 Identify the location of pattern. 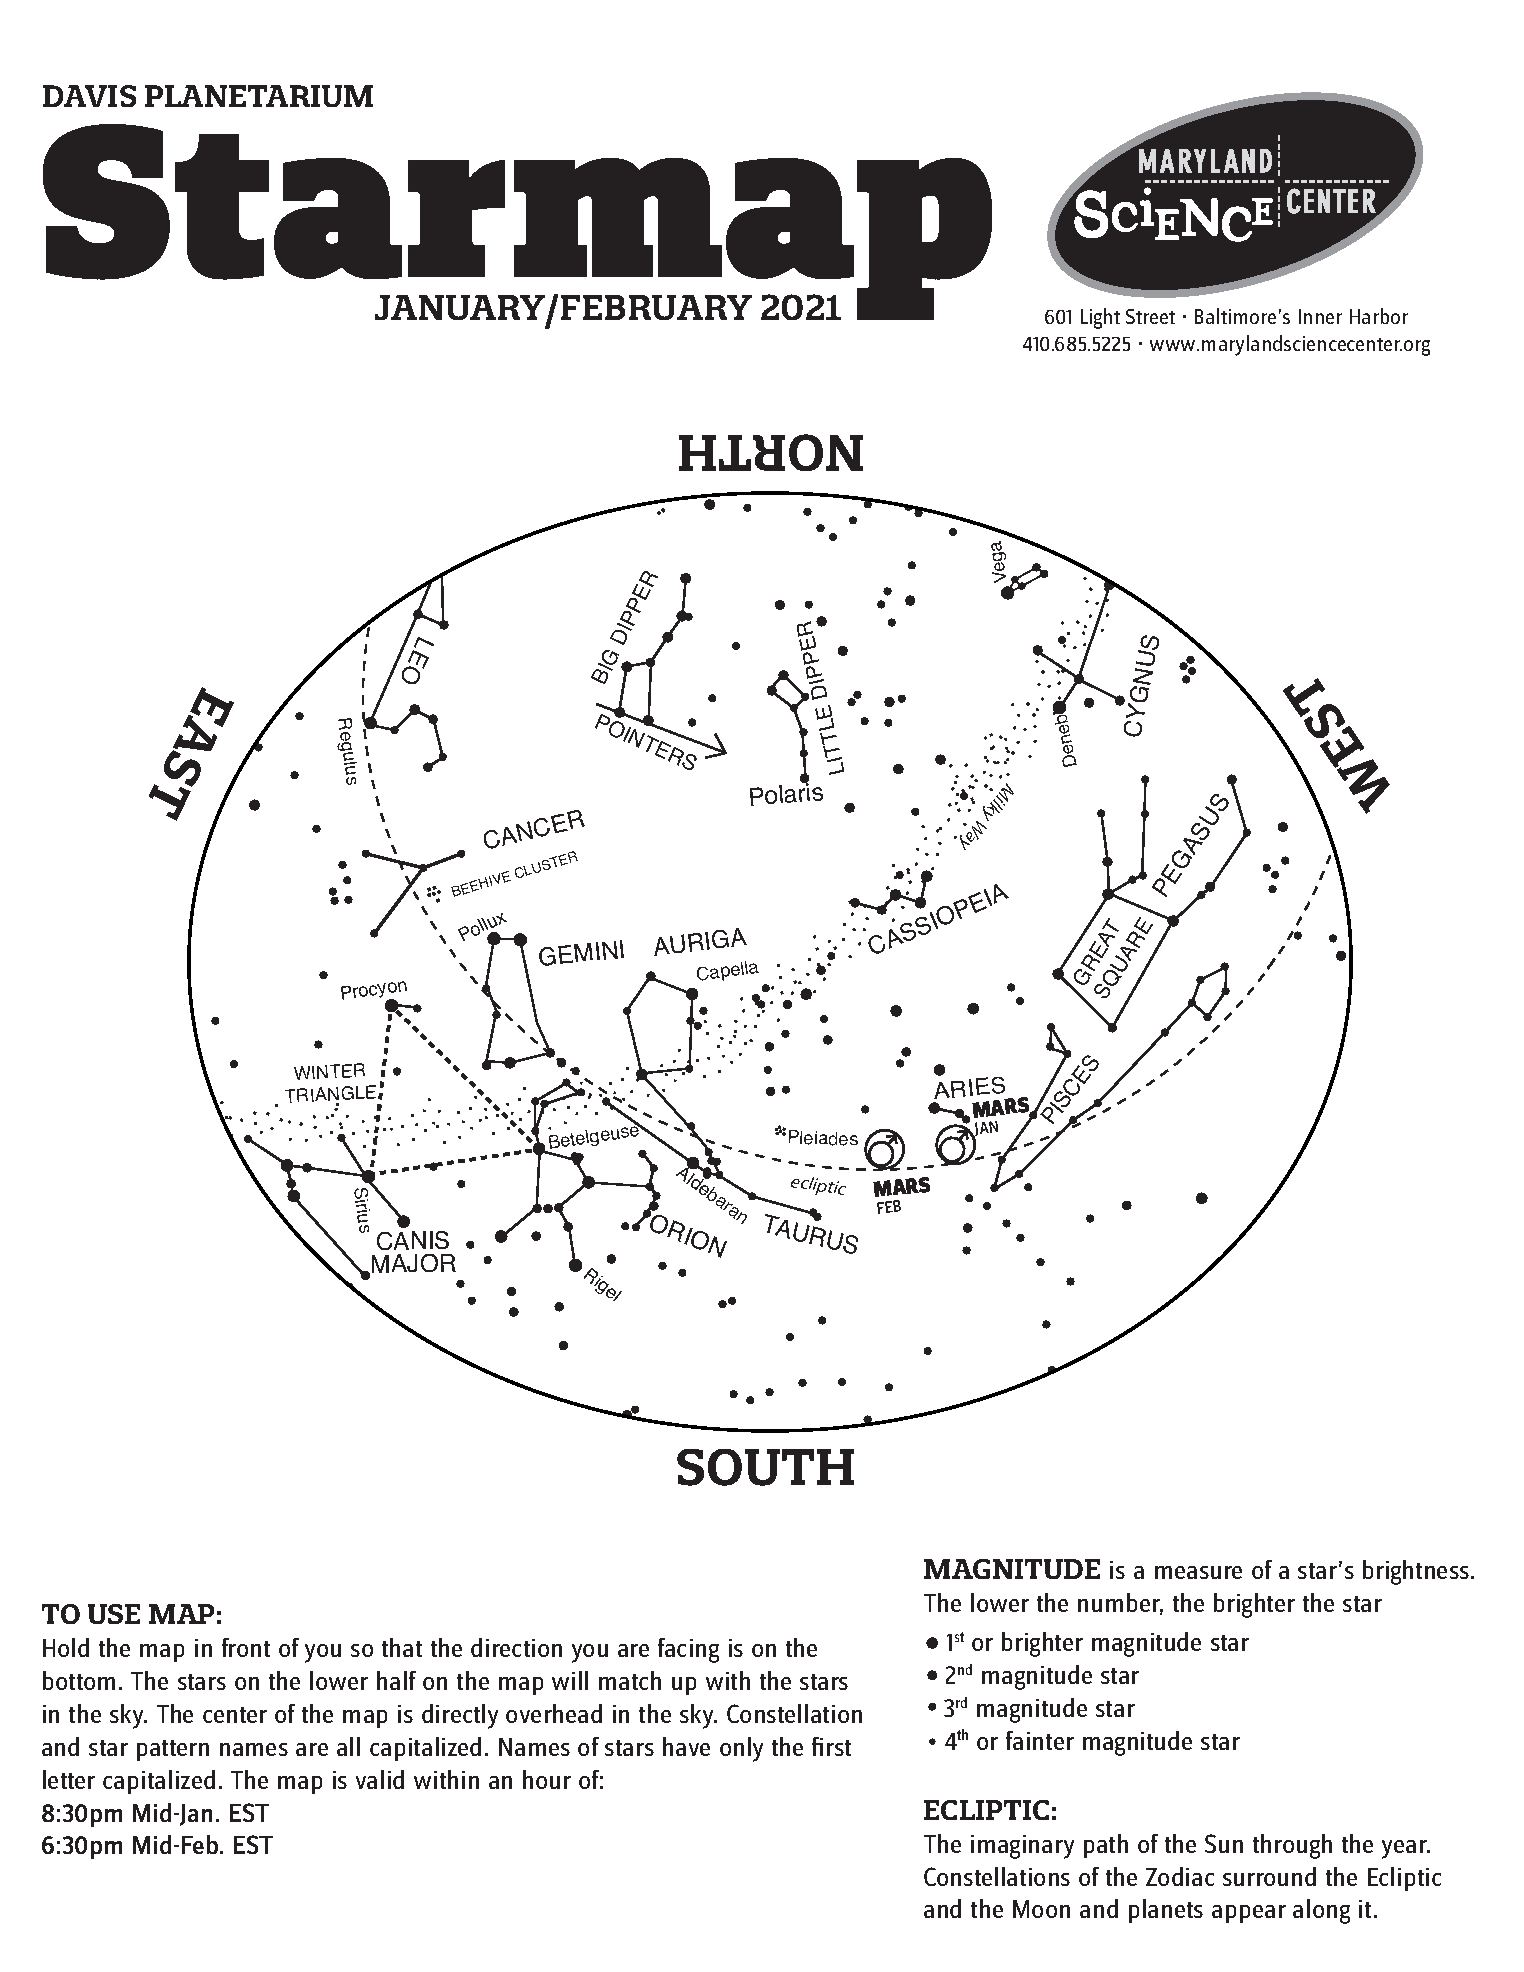
(173, 1750).
